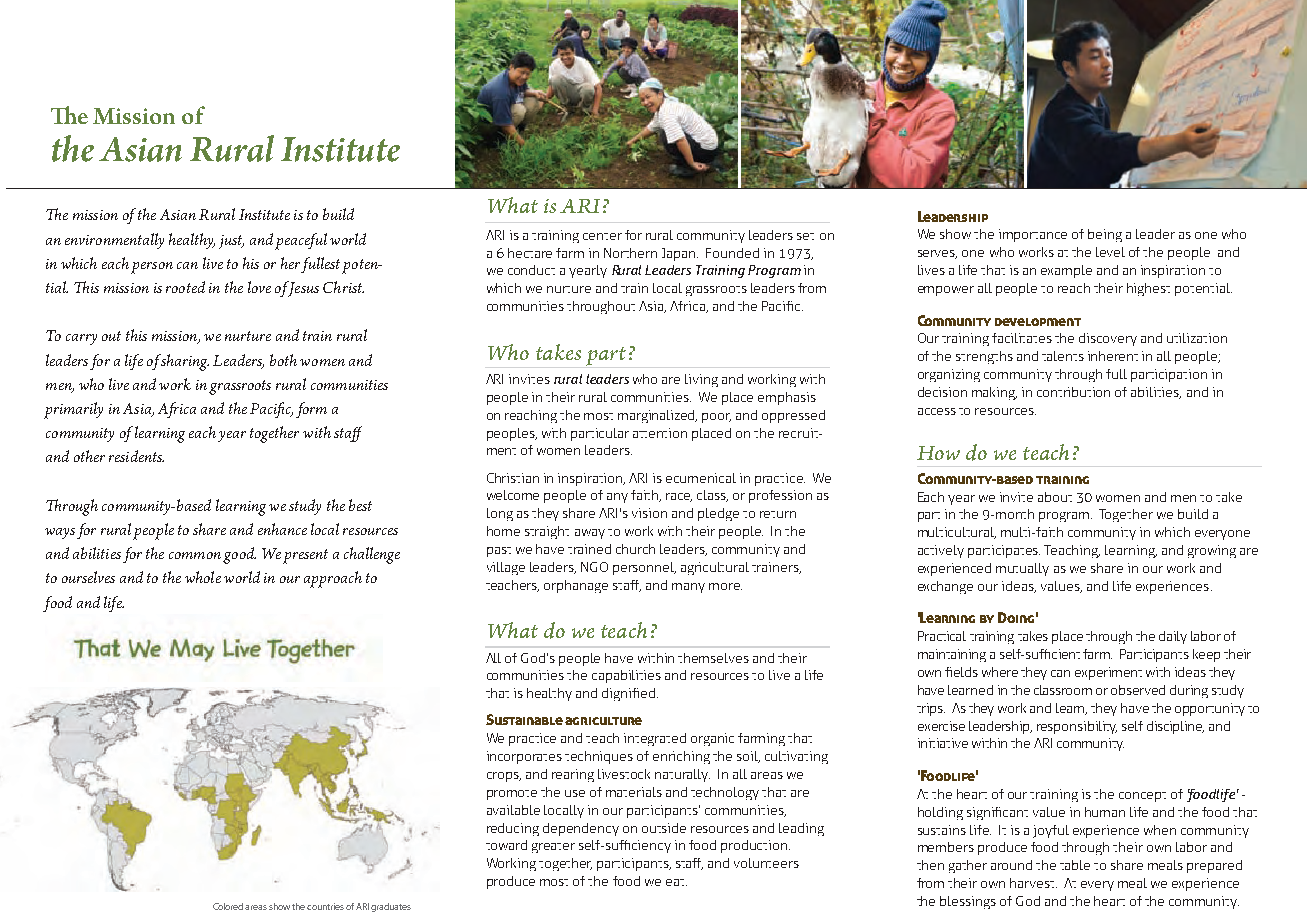  I want to click on eat, so click(676, 882).
